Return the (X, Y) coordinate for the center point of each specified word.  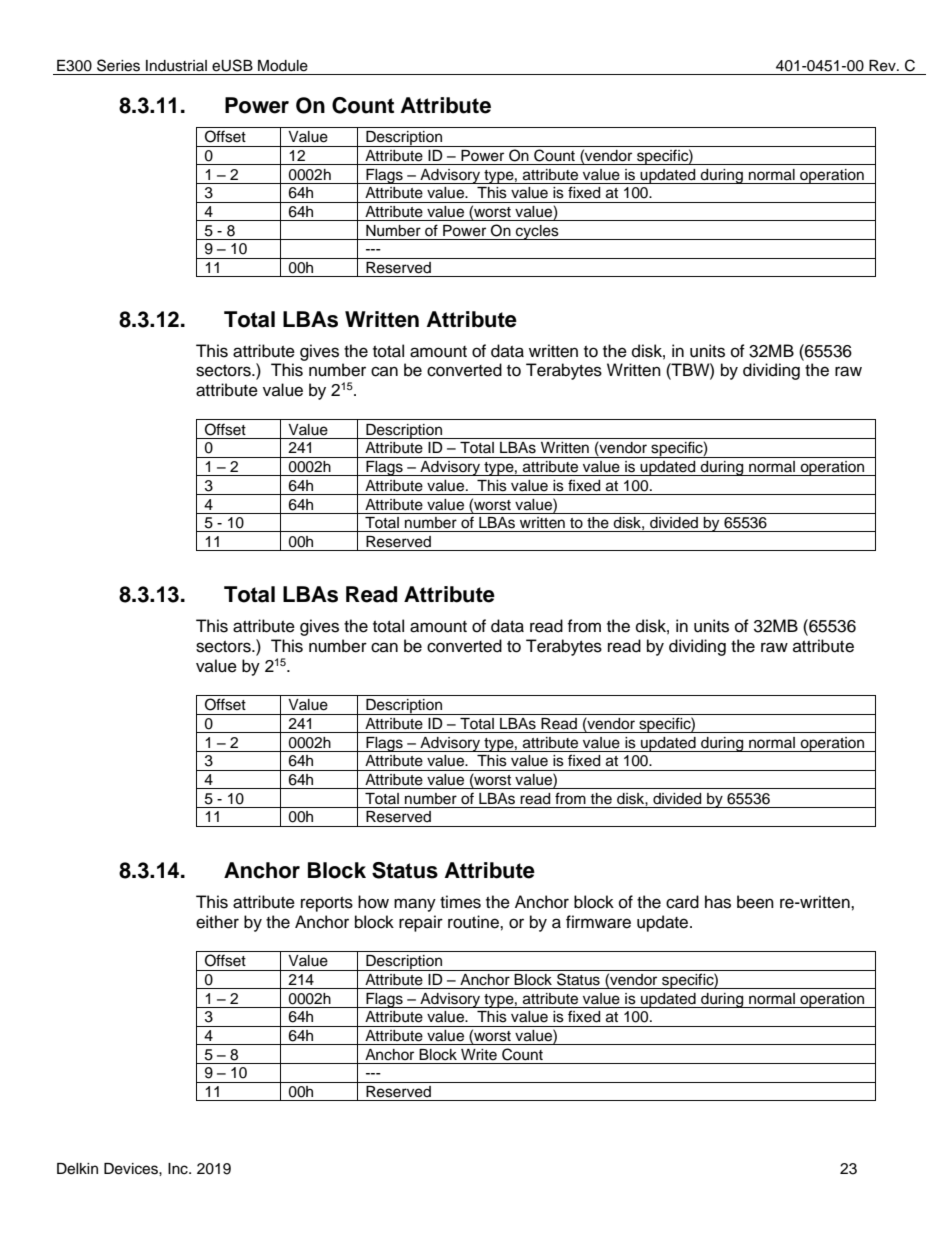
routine (474, 922)
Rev (883, 66)
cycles (537, 232)
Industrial (176, 66)
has (718, 902)
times (460, 902)
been (755, 902)
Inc (179, 1169)
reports (327, 904)
